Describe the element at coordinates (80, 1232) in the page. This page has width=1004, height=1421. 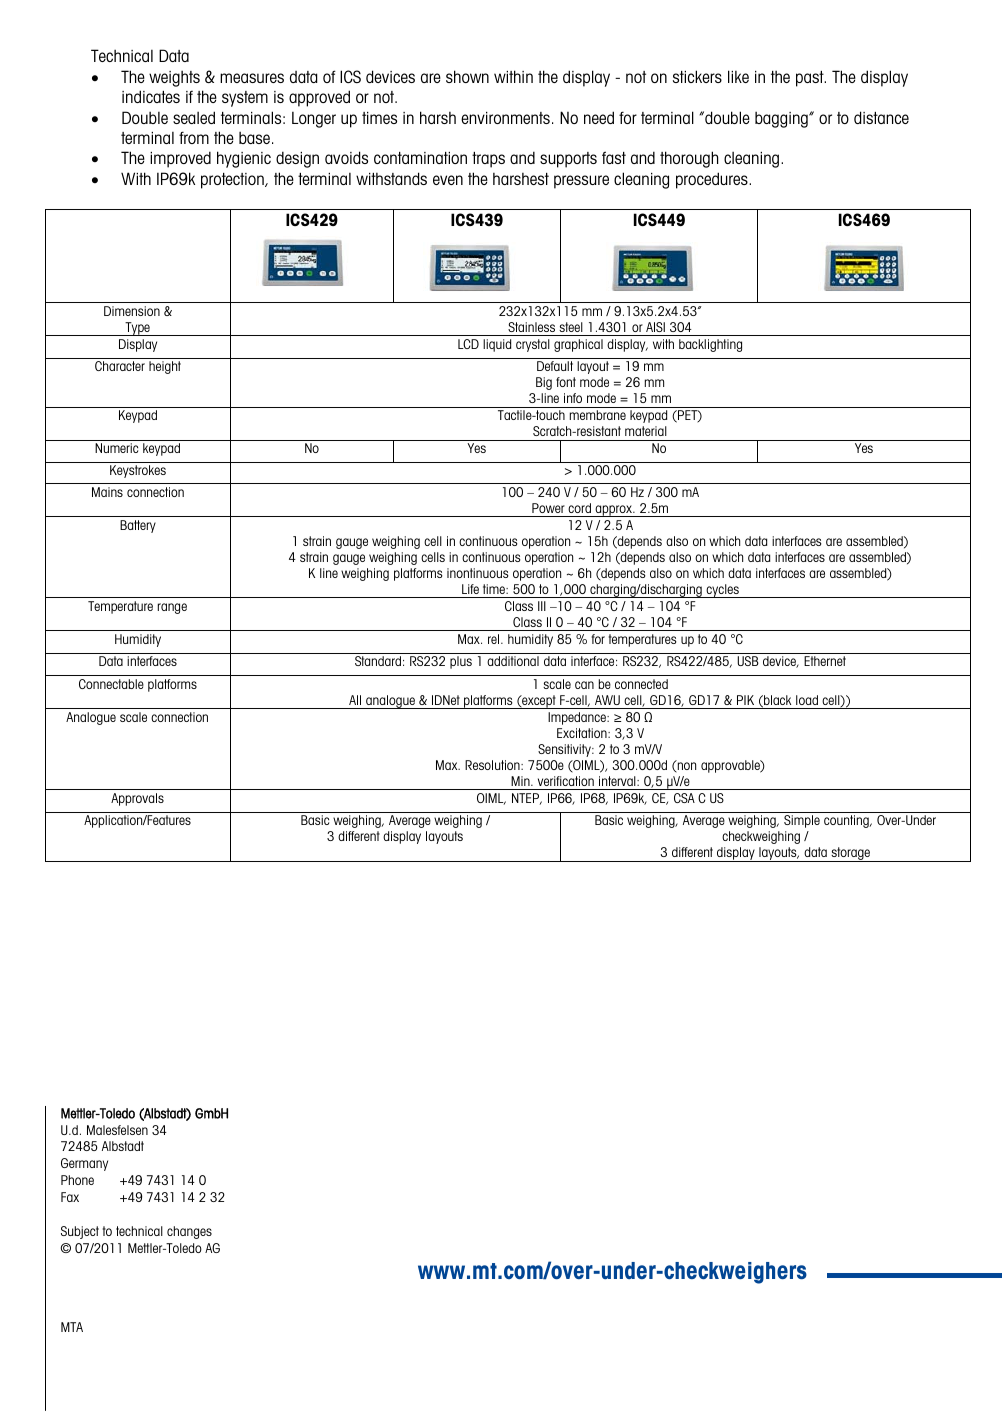
I see `Subject` at that location.
